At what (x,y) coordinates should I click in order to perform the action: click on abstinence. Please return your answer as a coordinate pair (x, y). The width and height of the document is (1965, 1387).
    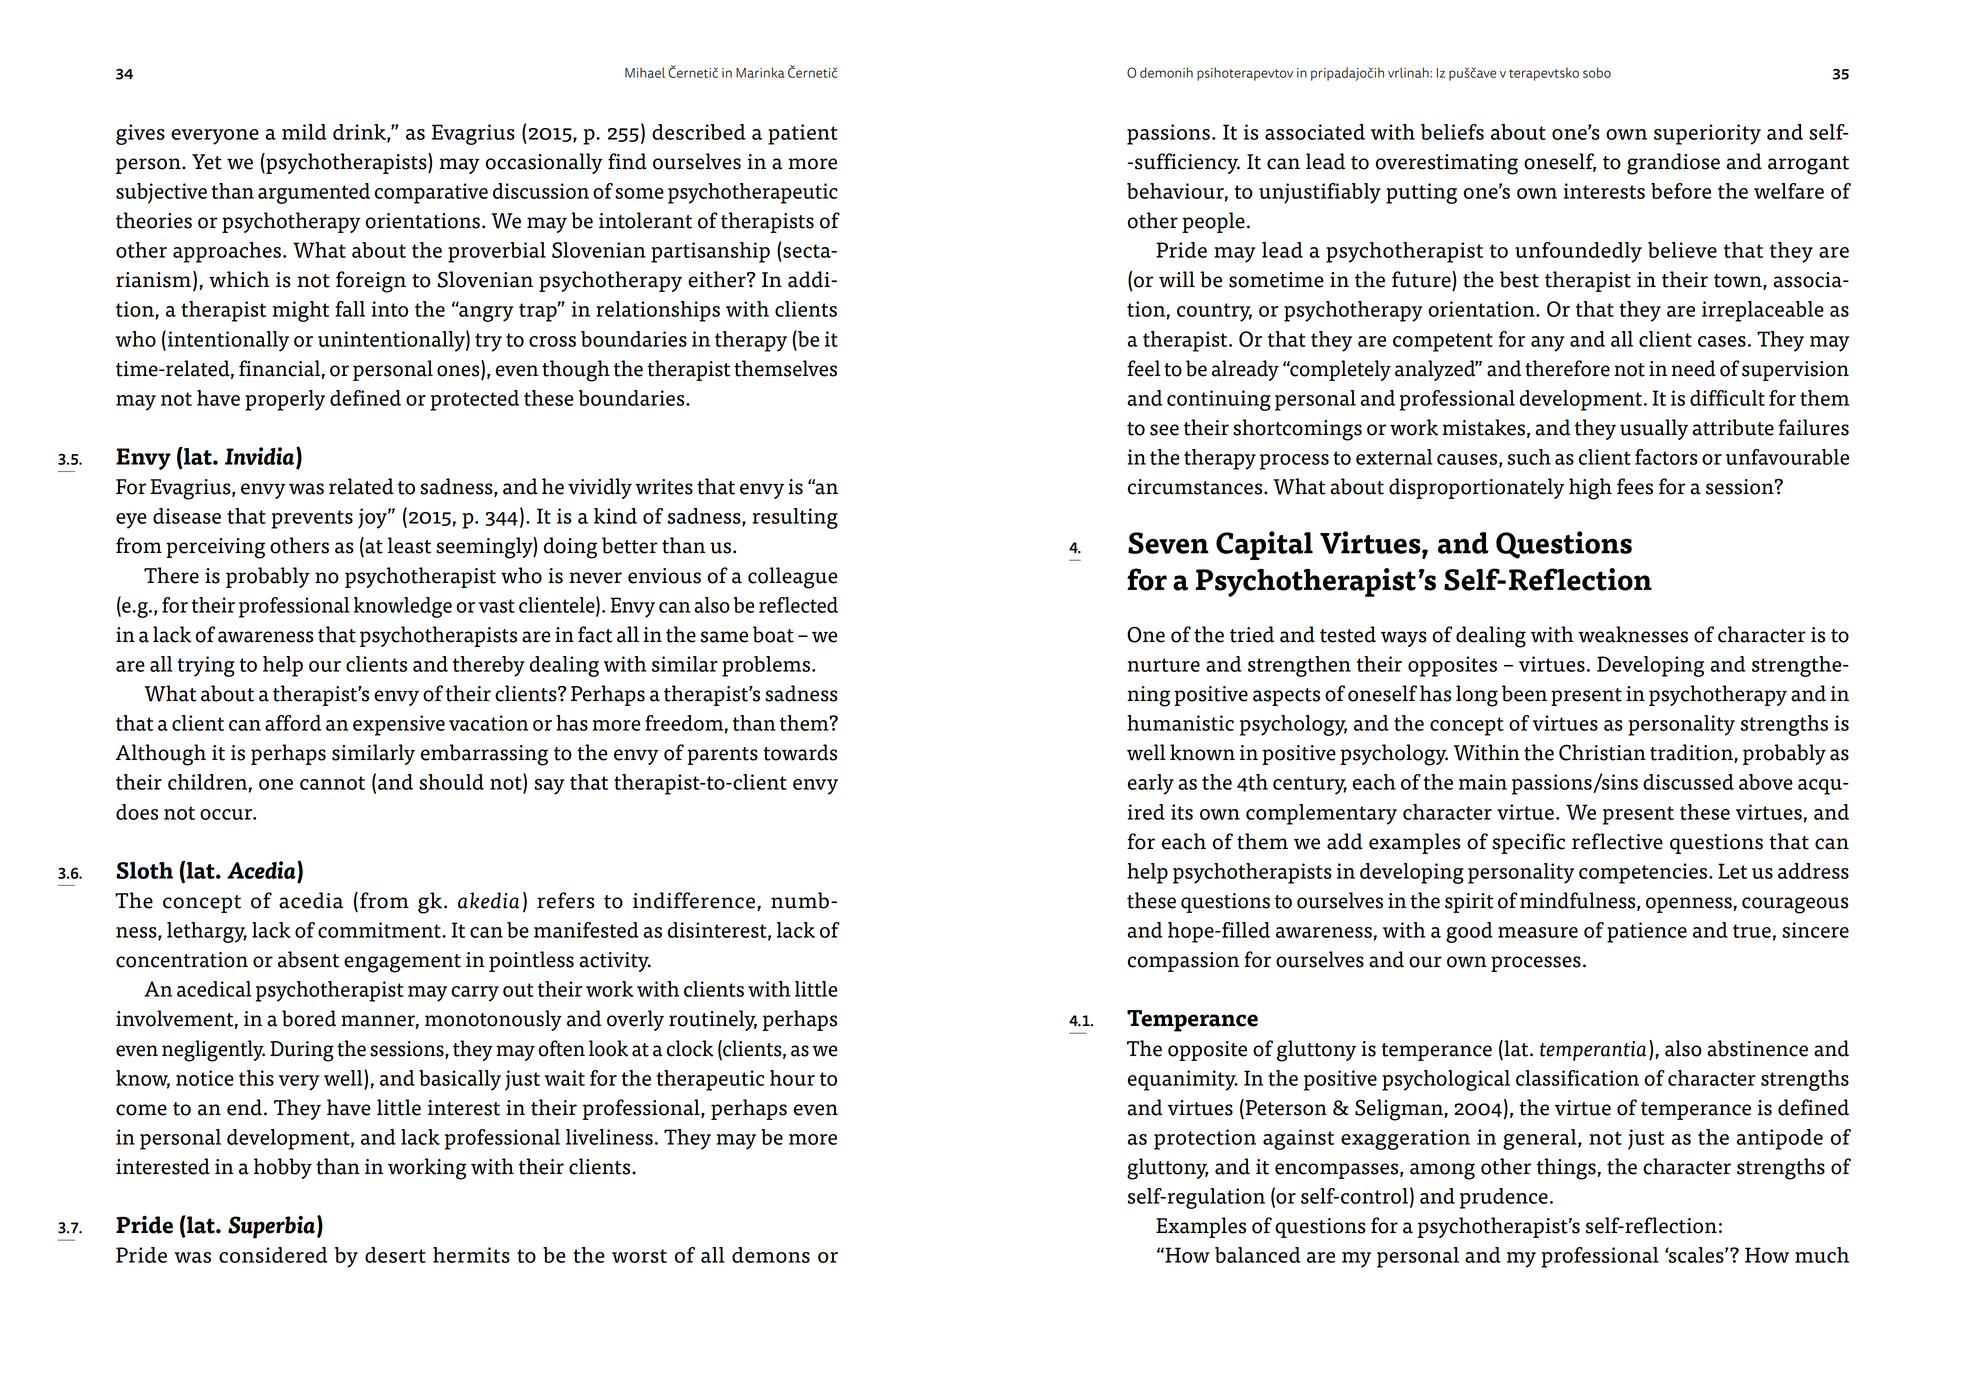
    Looking at the image, I should click on (1757, 1048).
